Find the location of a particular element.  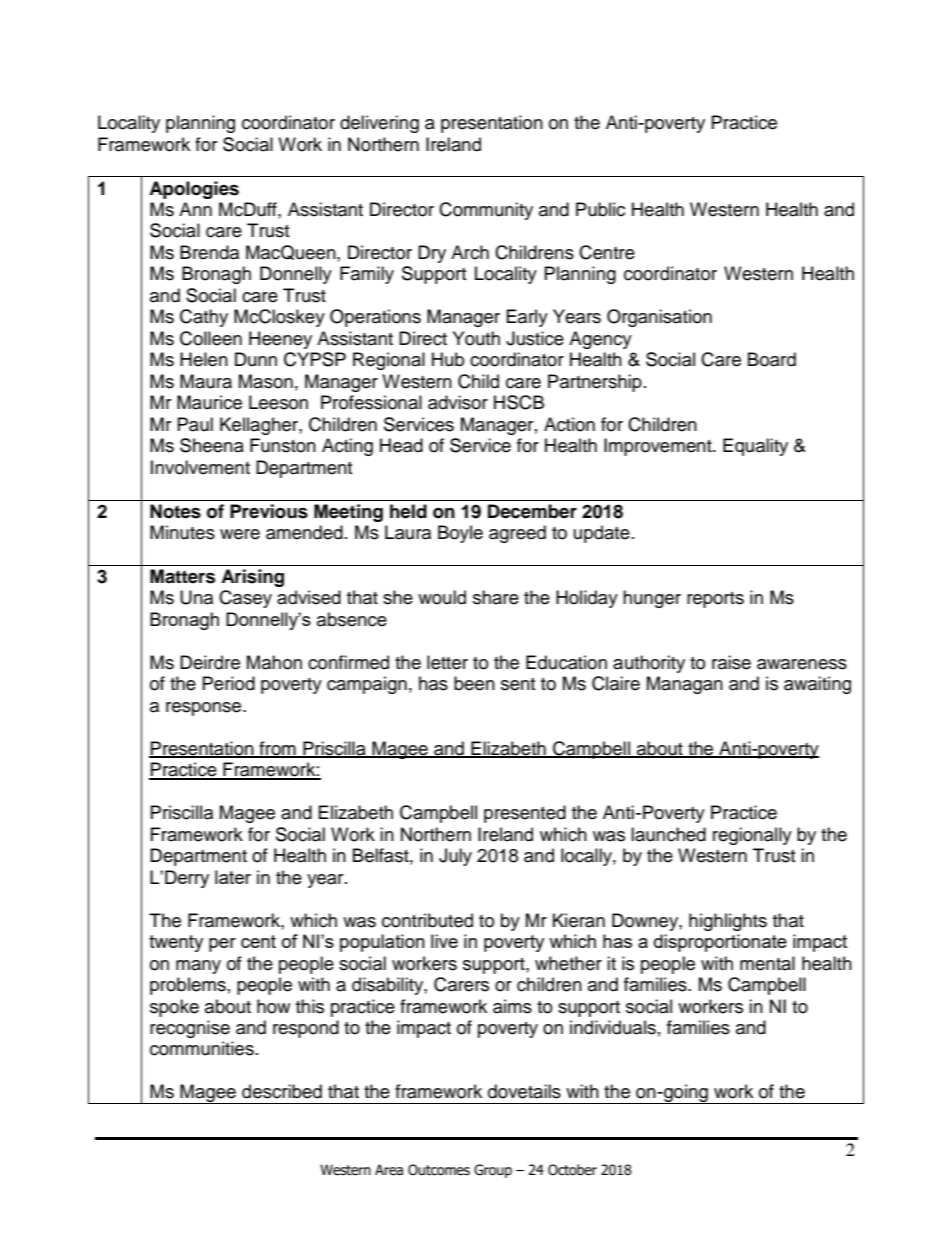

Organisation is located at coordinates (659, 318).
